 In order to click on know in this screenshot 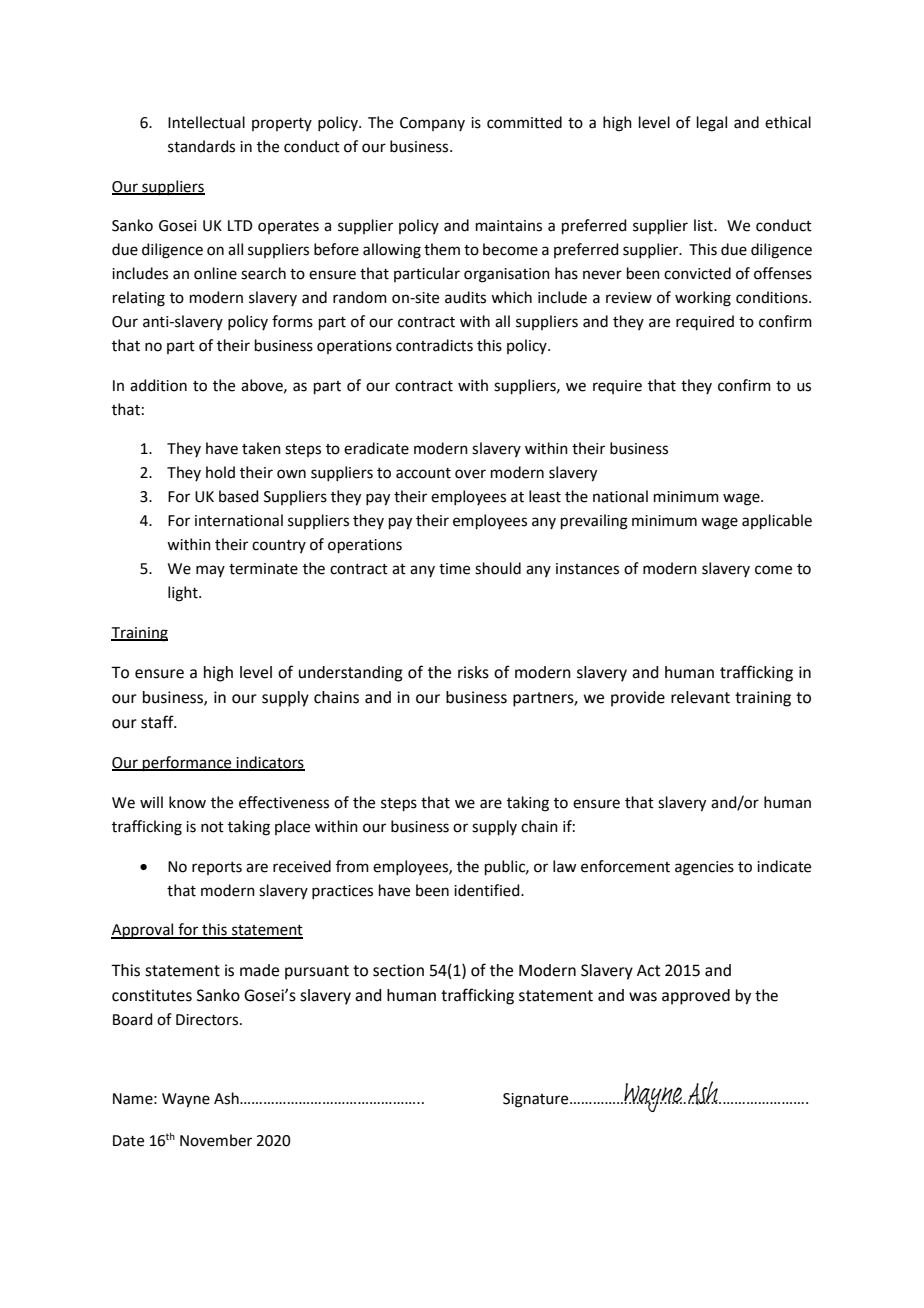, I will do `click(187, 802)`.
